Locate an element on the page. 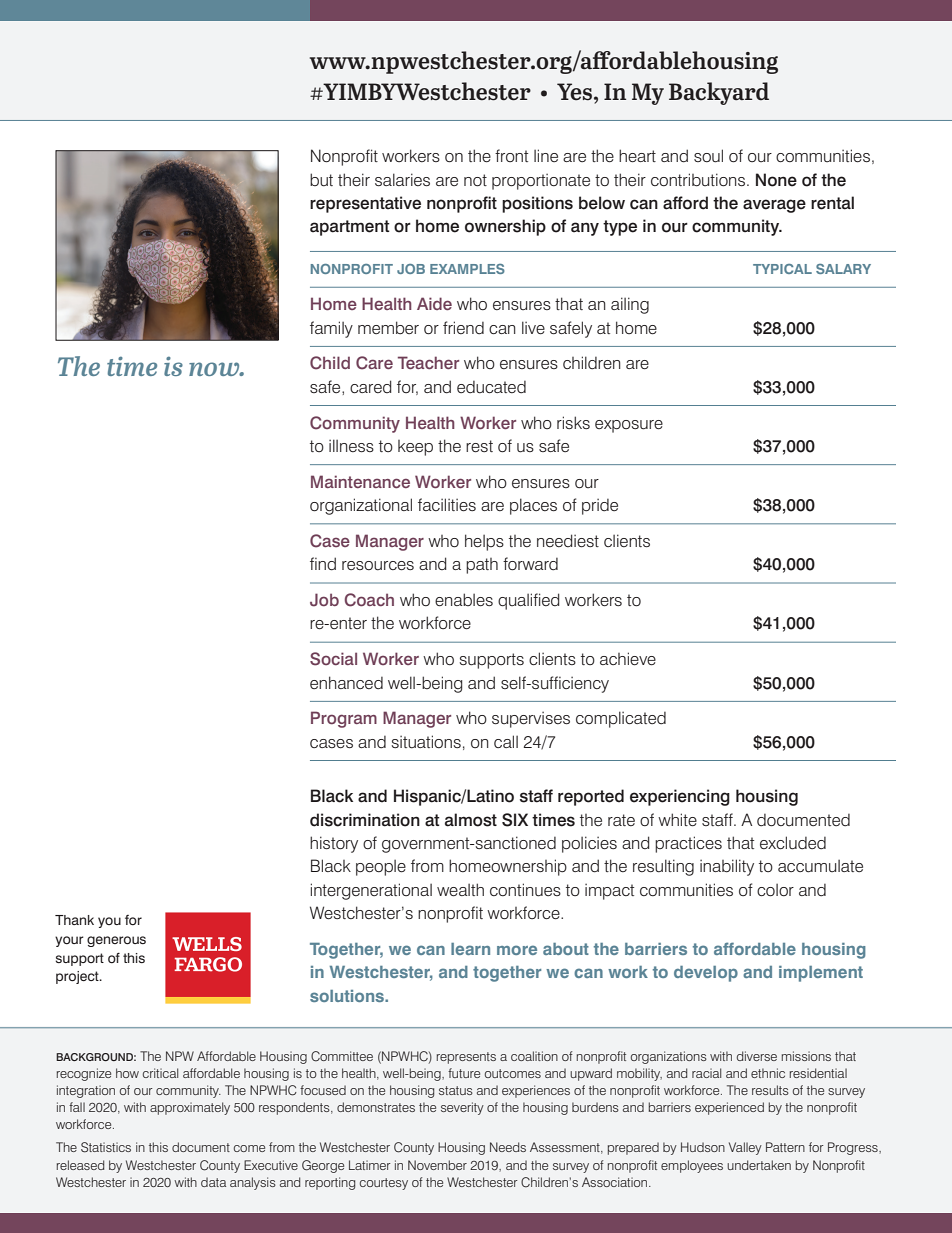  educated is located at coordinates (491, 387).
